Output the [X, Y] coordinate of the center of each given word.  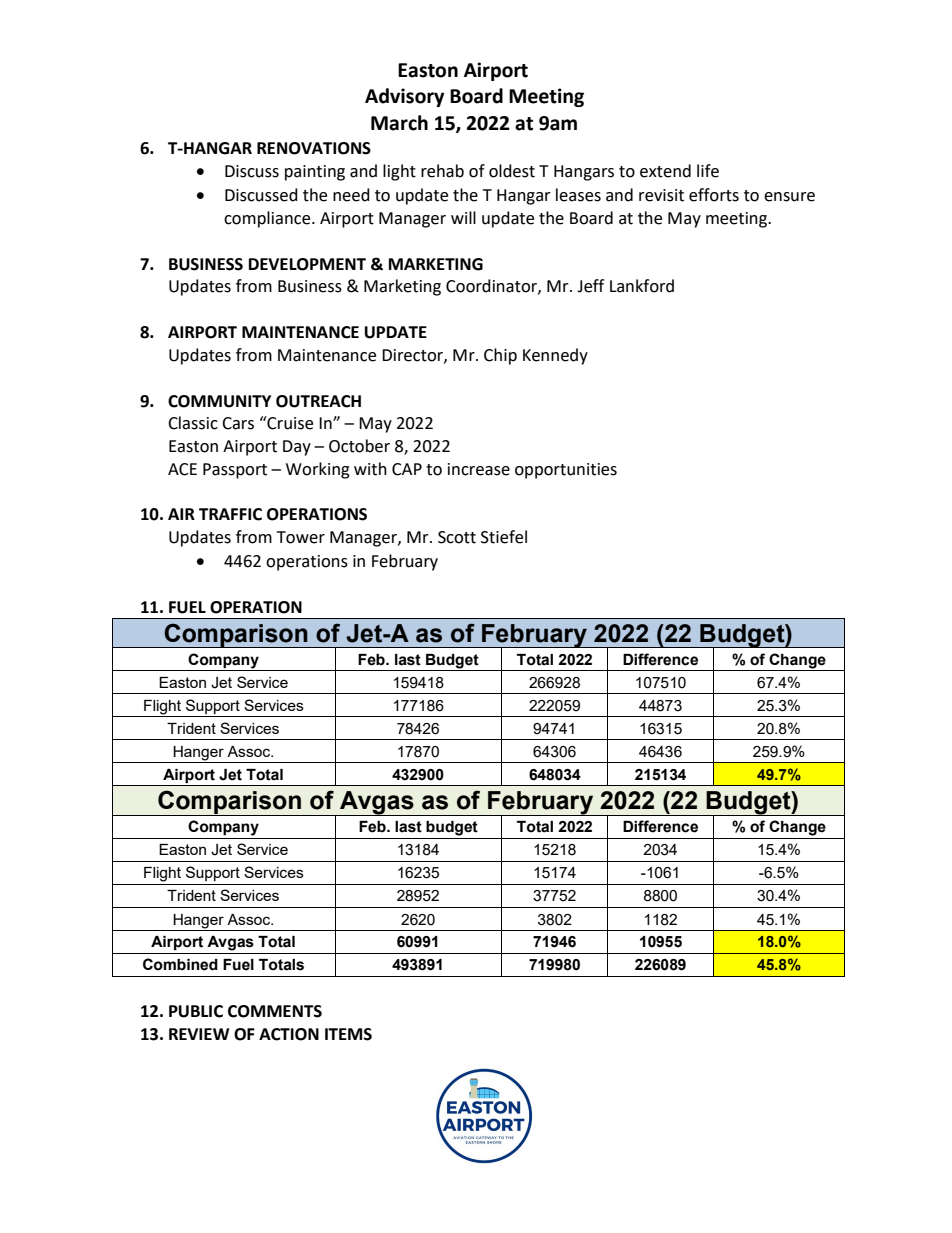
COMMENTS [275, 1011]
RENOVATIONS [314, 148]
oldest [512, 171]
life [708, 171]
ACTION [289, 1034]
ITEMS [348, 1034]
